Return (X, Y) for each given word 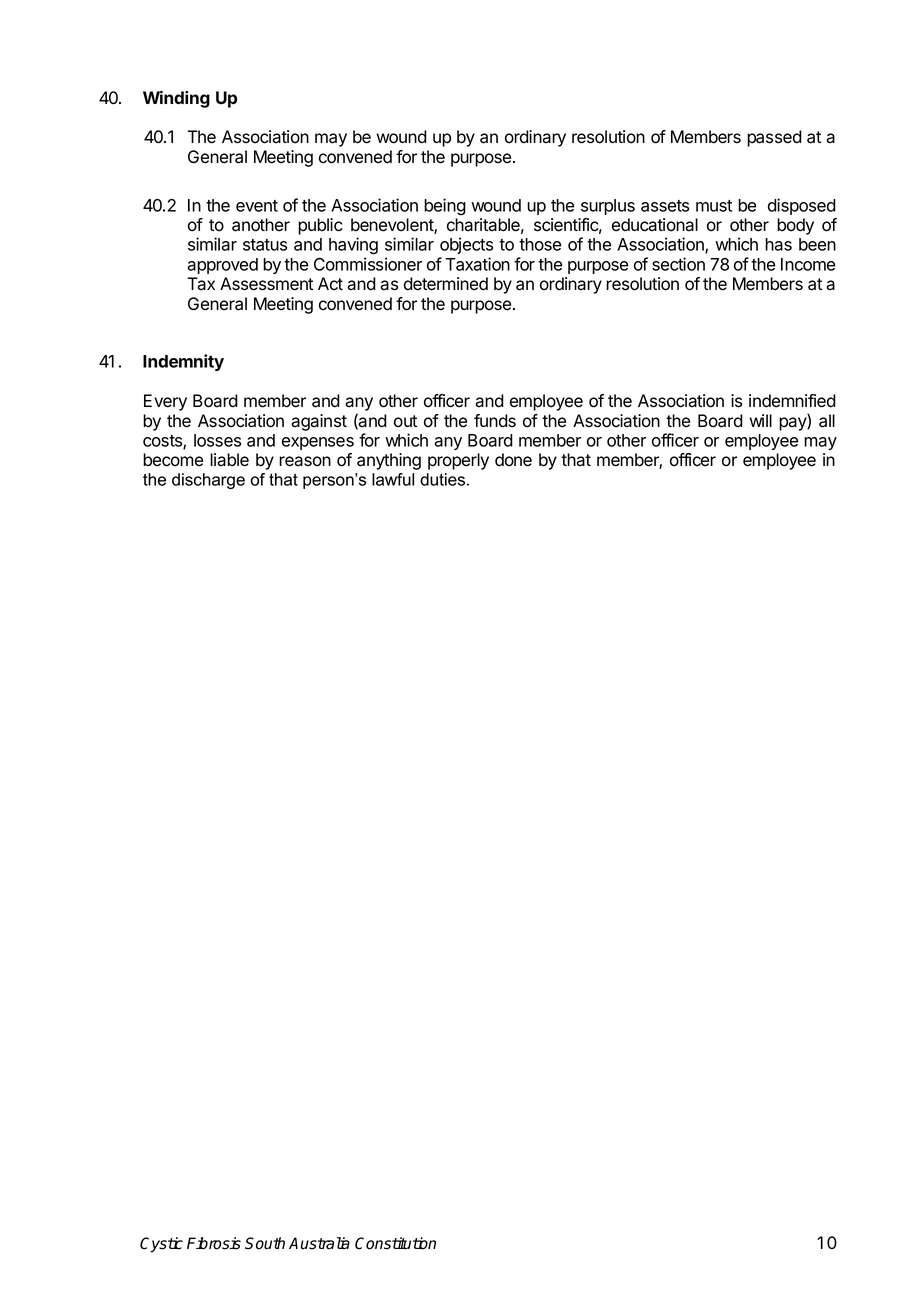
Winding (176, 99)
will (760, 420)
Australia (319, 1243)
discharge (208, 481)
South (265, 1243)
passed (774, 138)
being (445, 207)
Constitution (395, 1243)
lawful (393, 479)
